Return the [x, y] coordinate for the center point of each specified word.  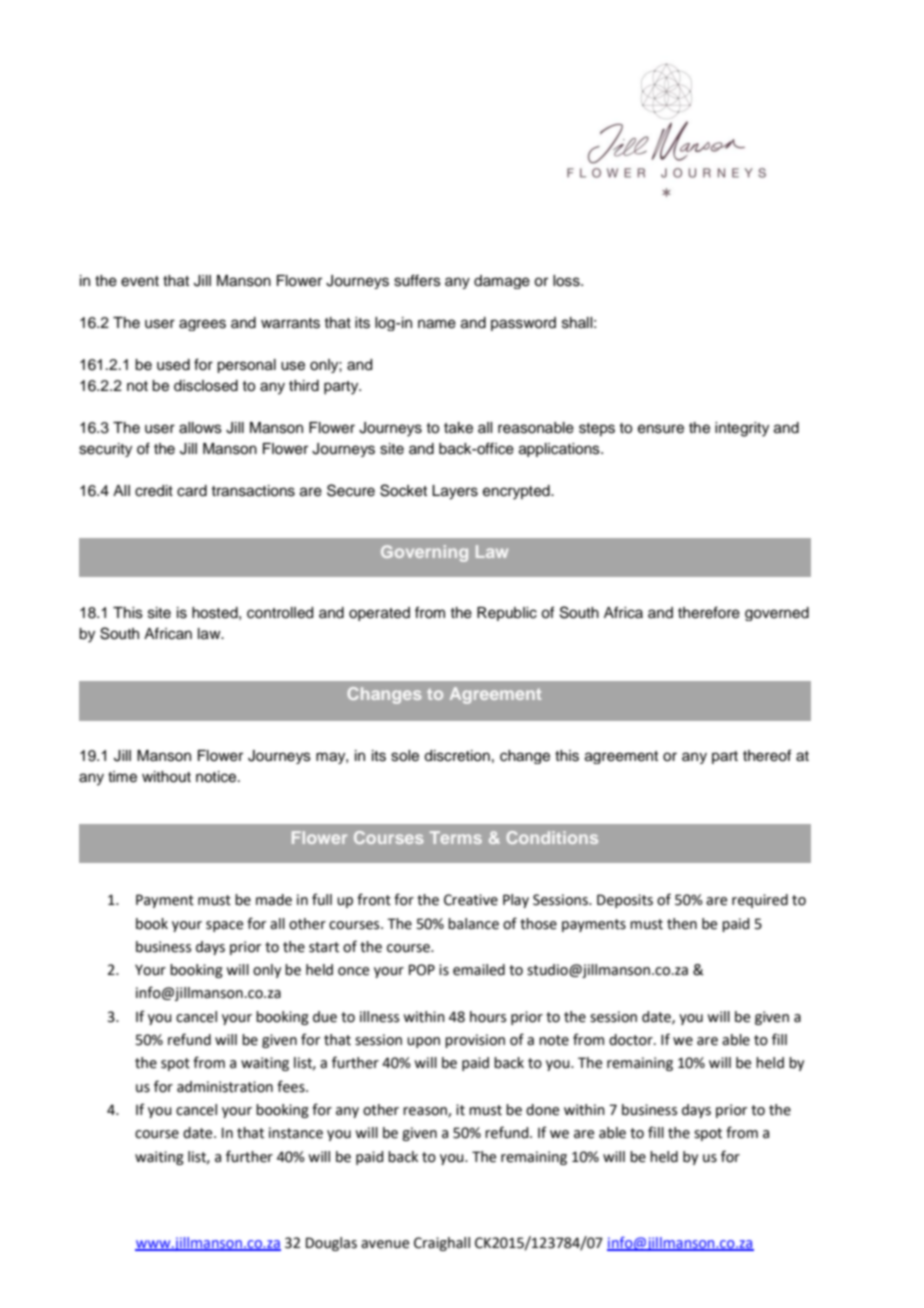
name [437, 324]
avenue [385, 1244]
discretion [457, 756]
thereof [767, 755]
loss [567, 281]
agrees [202, 325]
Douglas [331, 1244]
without [166, 777]
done [542, 1110]
